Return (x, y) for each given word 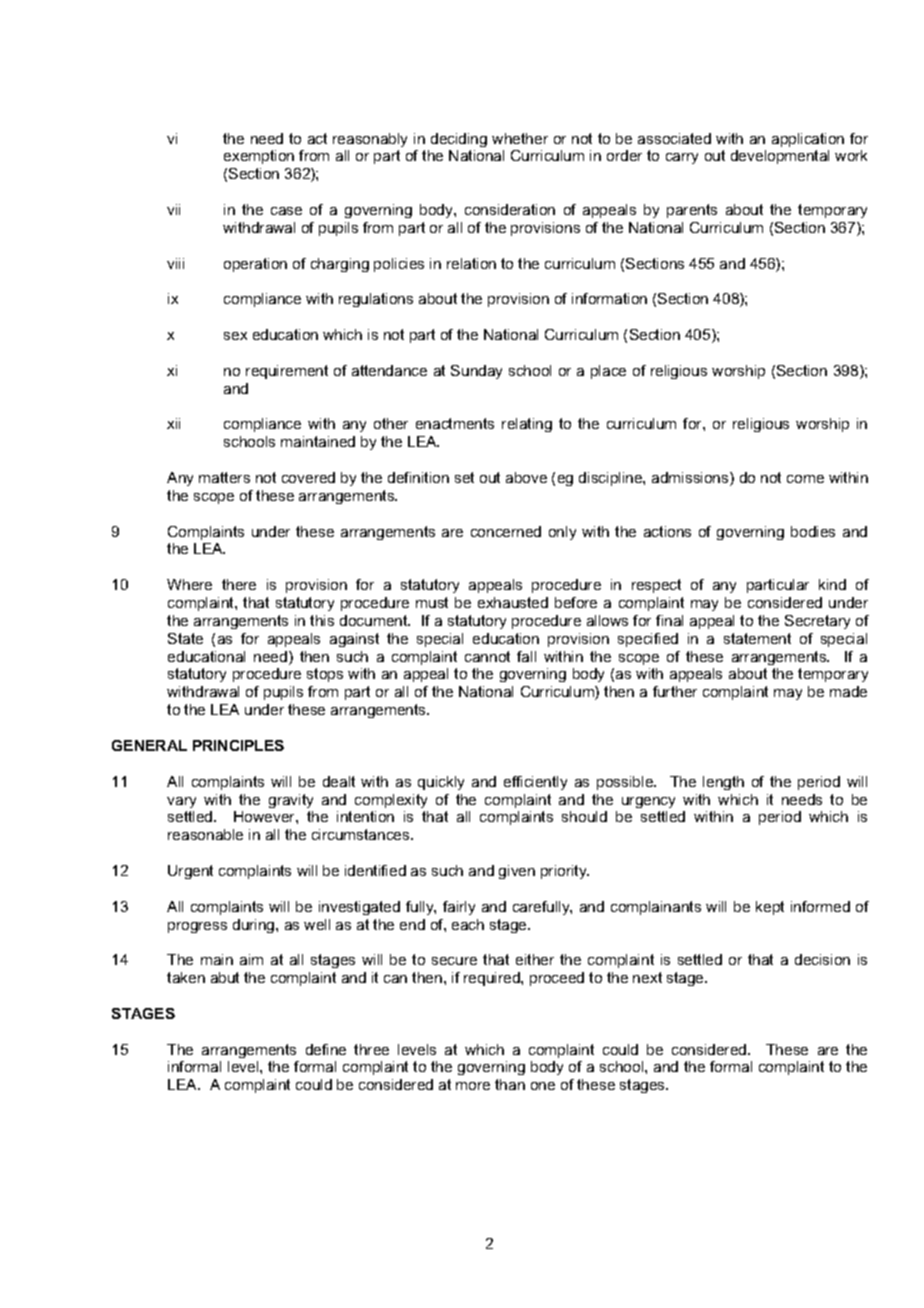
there (239, 584)
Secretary (817, 622)
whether (520, 138)
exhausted (513, 602)
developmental (780, 157)
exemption (259, 157)
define (326, 1049)
